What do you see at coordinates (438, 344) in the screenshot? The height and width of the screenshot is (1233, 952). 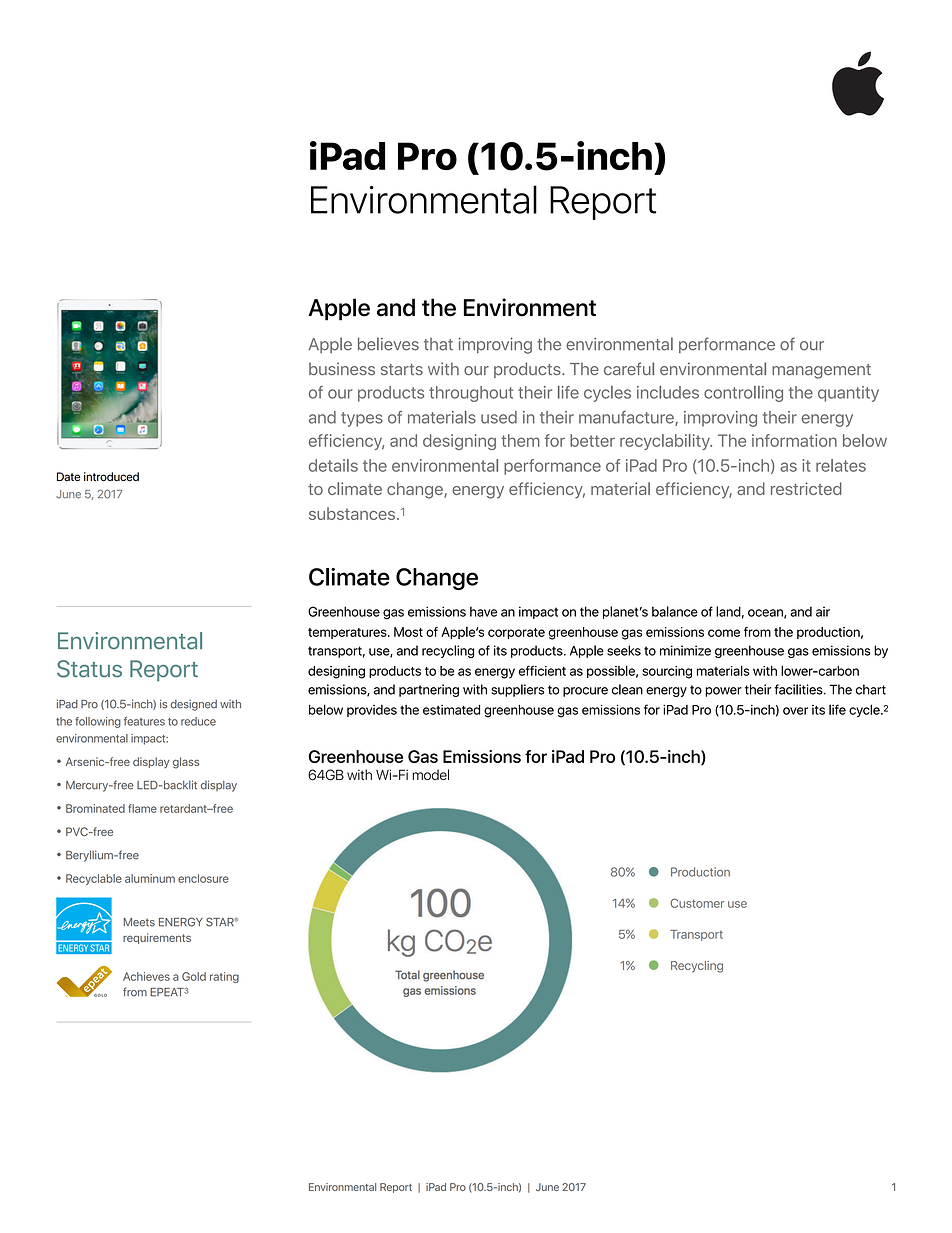 I see `that` at bounding box center [438, 344].
